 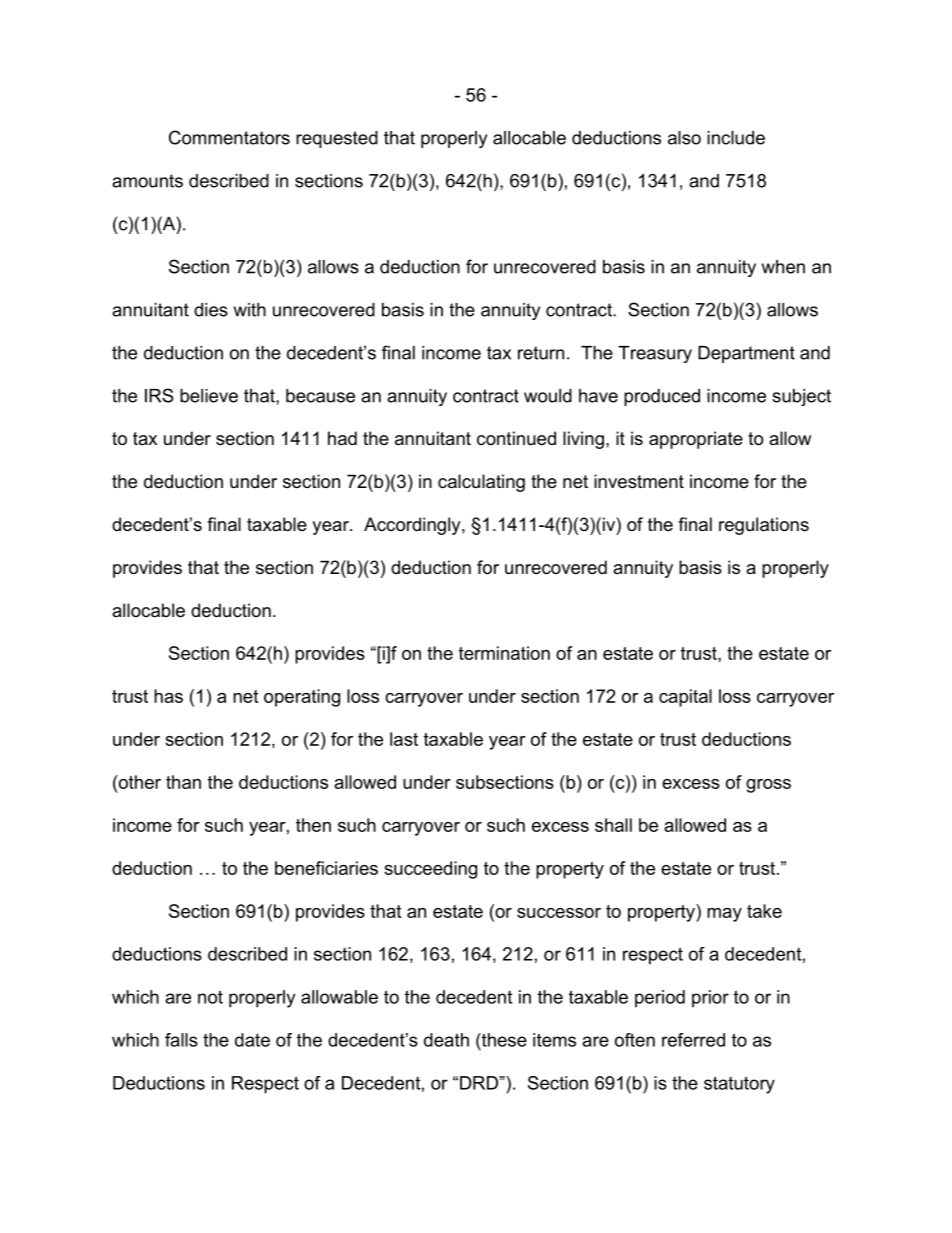 What do you see at coordinates (337, 139) in the document?
I see `requested` at bounding box center [337, 139].
